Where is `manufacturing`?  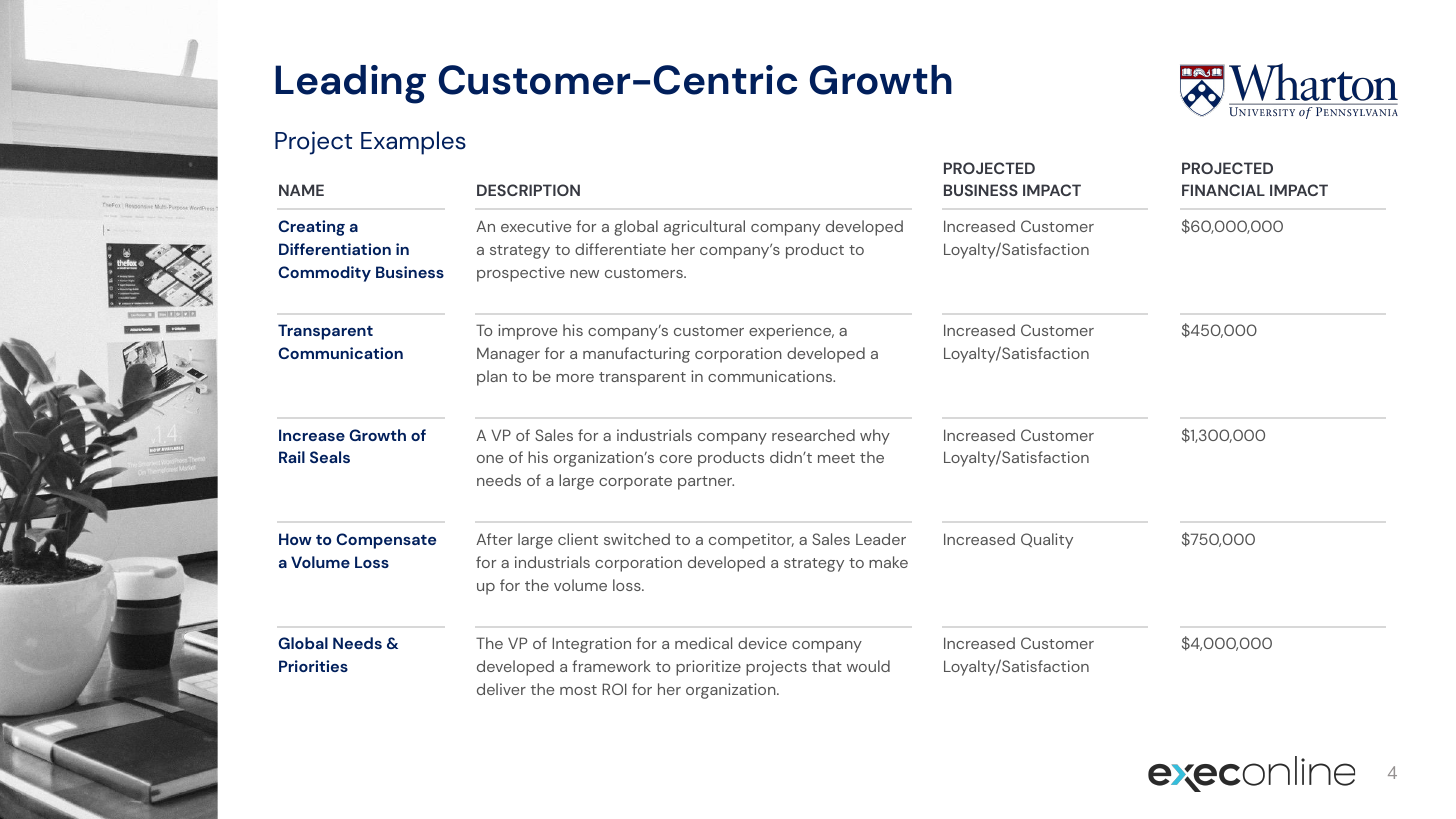 manufacturing is located at coordinates (636, 355).
